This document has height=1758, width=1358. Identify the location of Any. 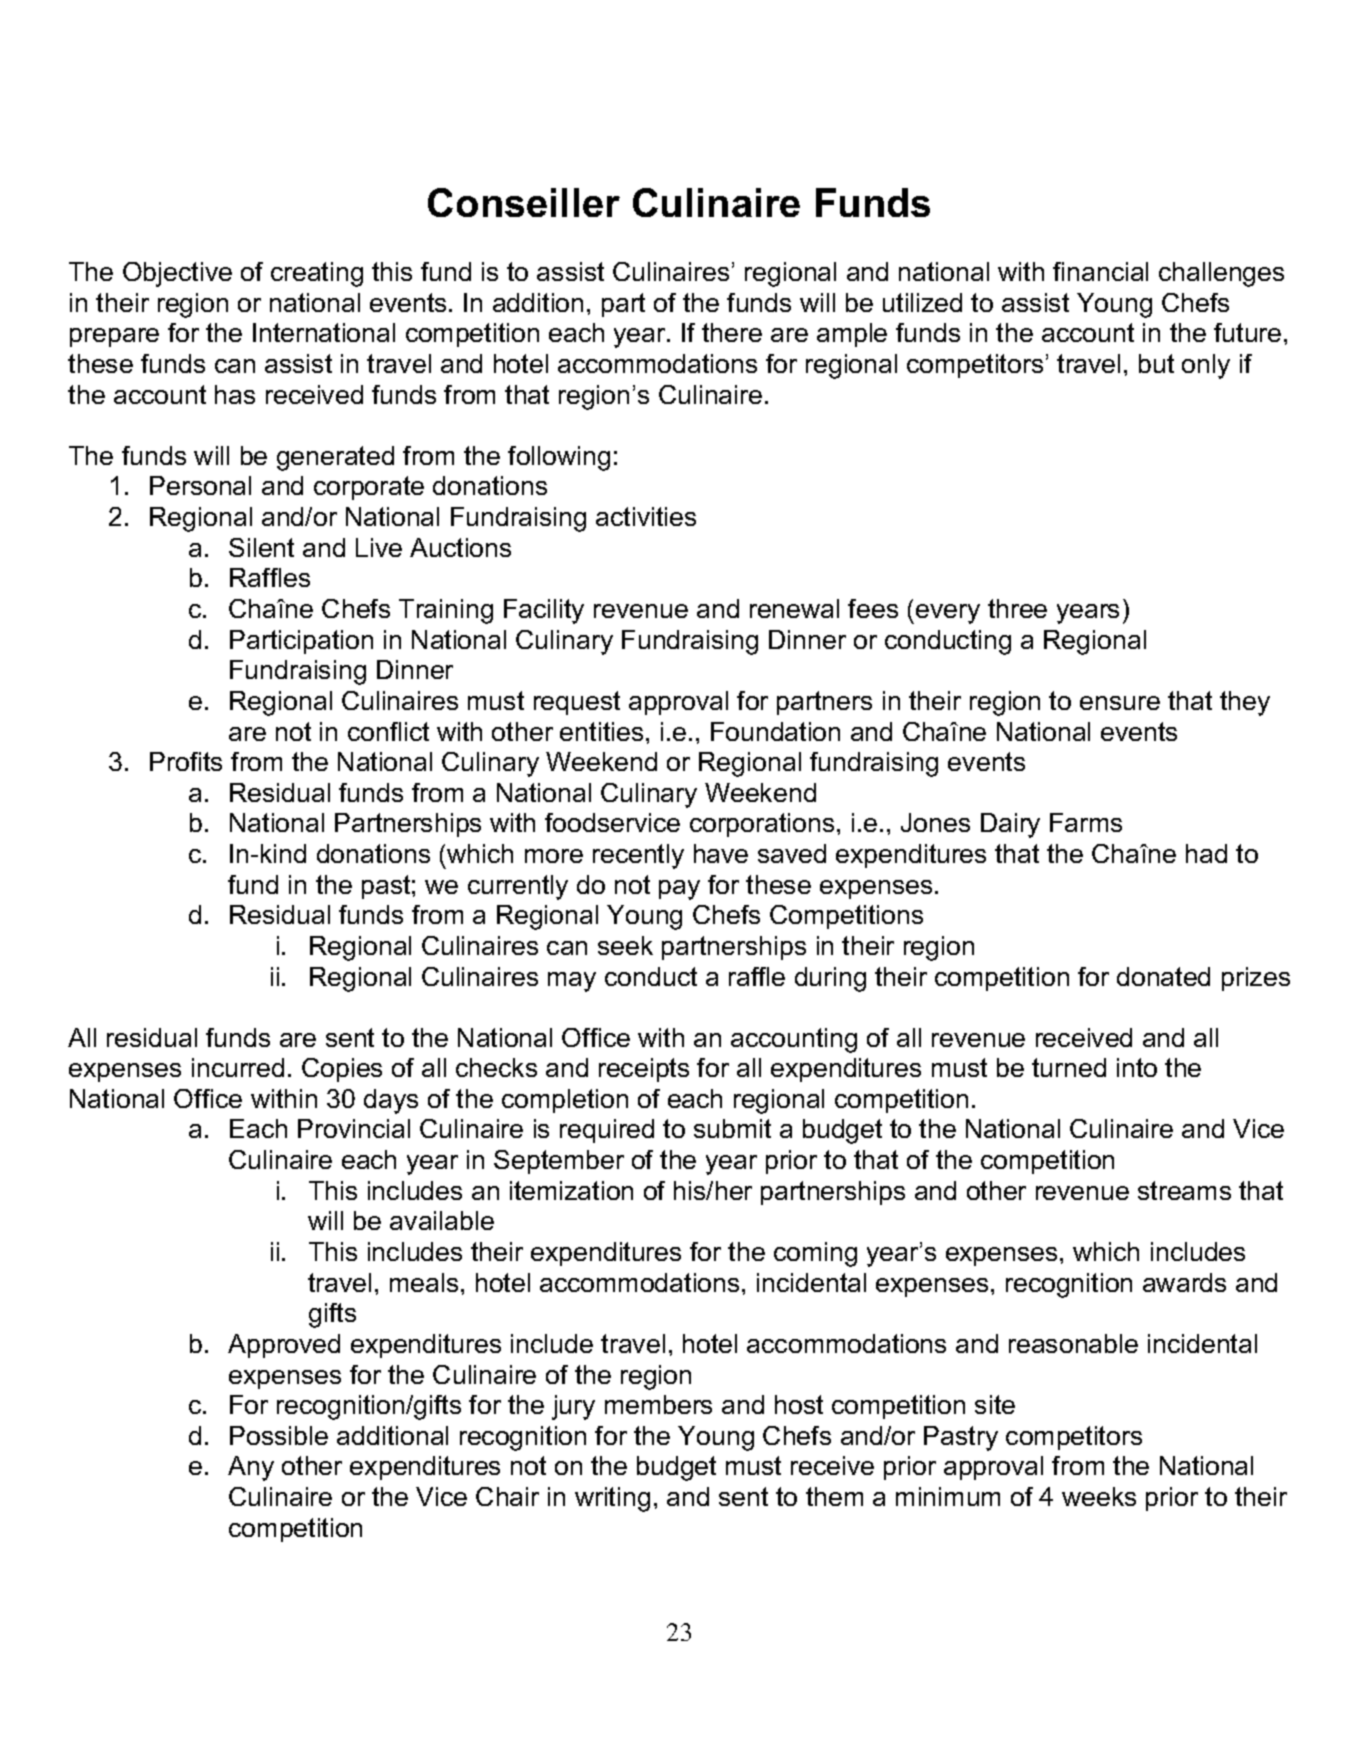
(251, 1468).
